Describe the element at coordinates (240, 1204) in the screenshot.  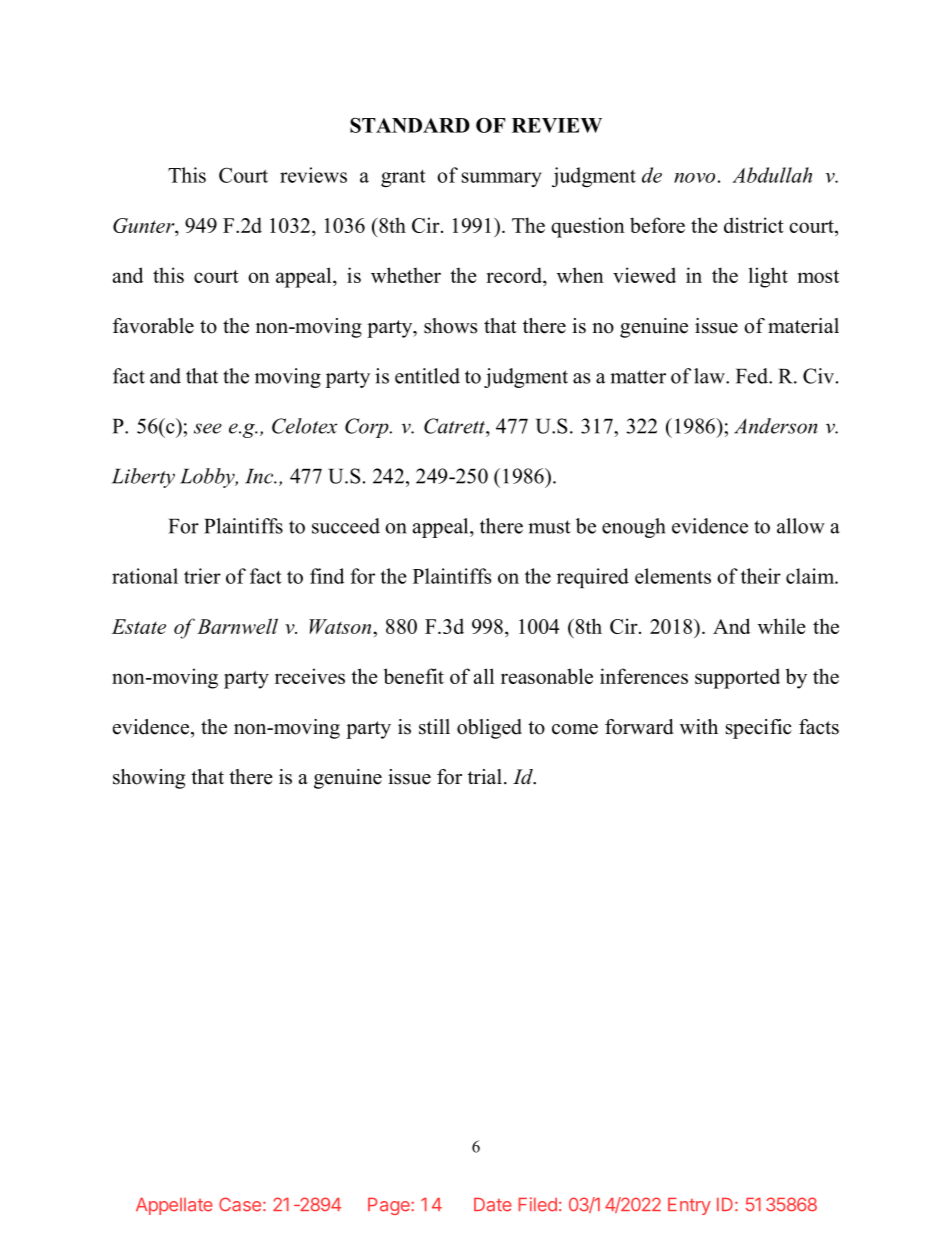
I see `Case` at that location.
